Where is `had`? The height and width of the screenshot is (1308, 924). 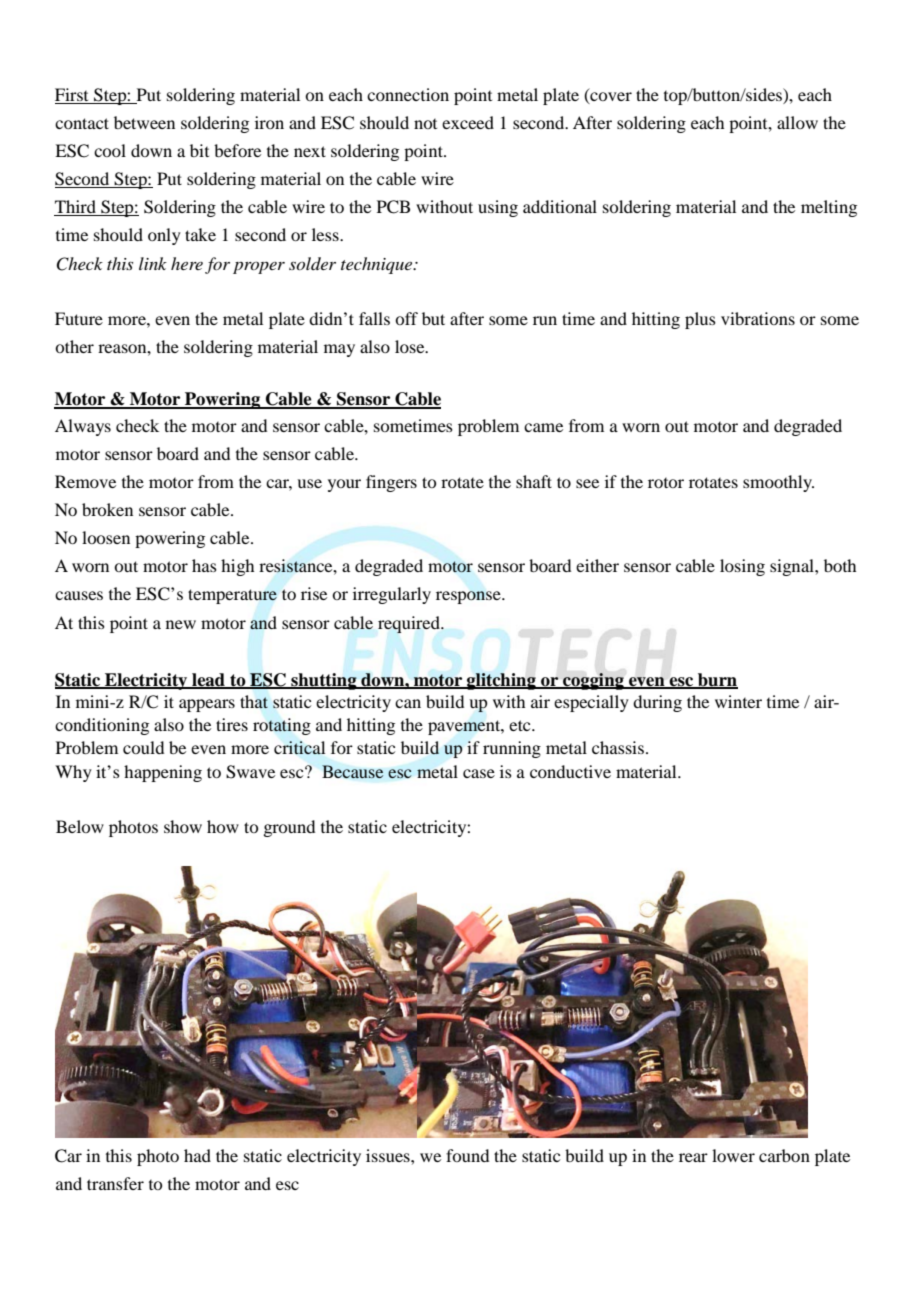
had is located at coordinates (197, 1155).
